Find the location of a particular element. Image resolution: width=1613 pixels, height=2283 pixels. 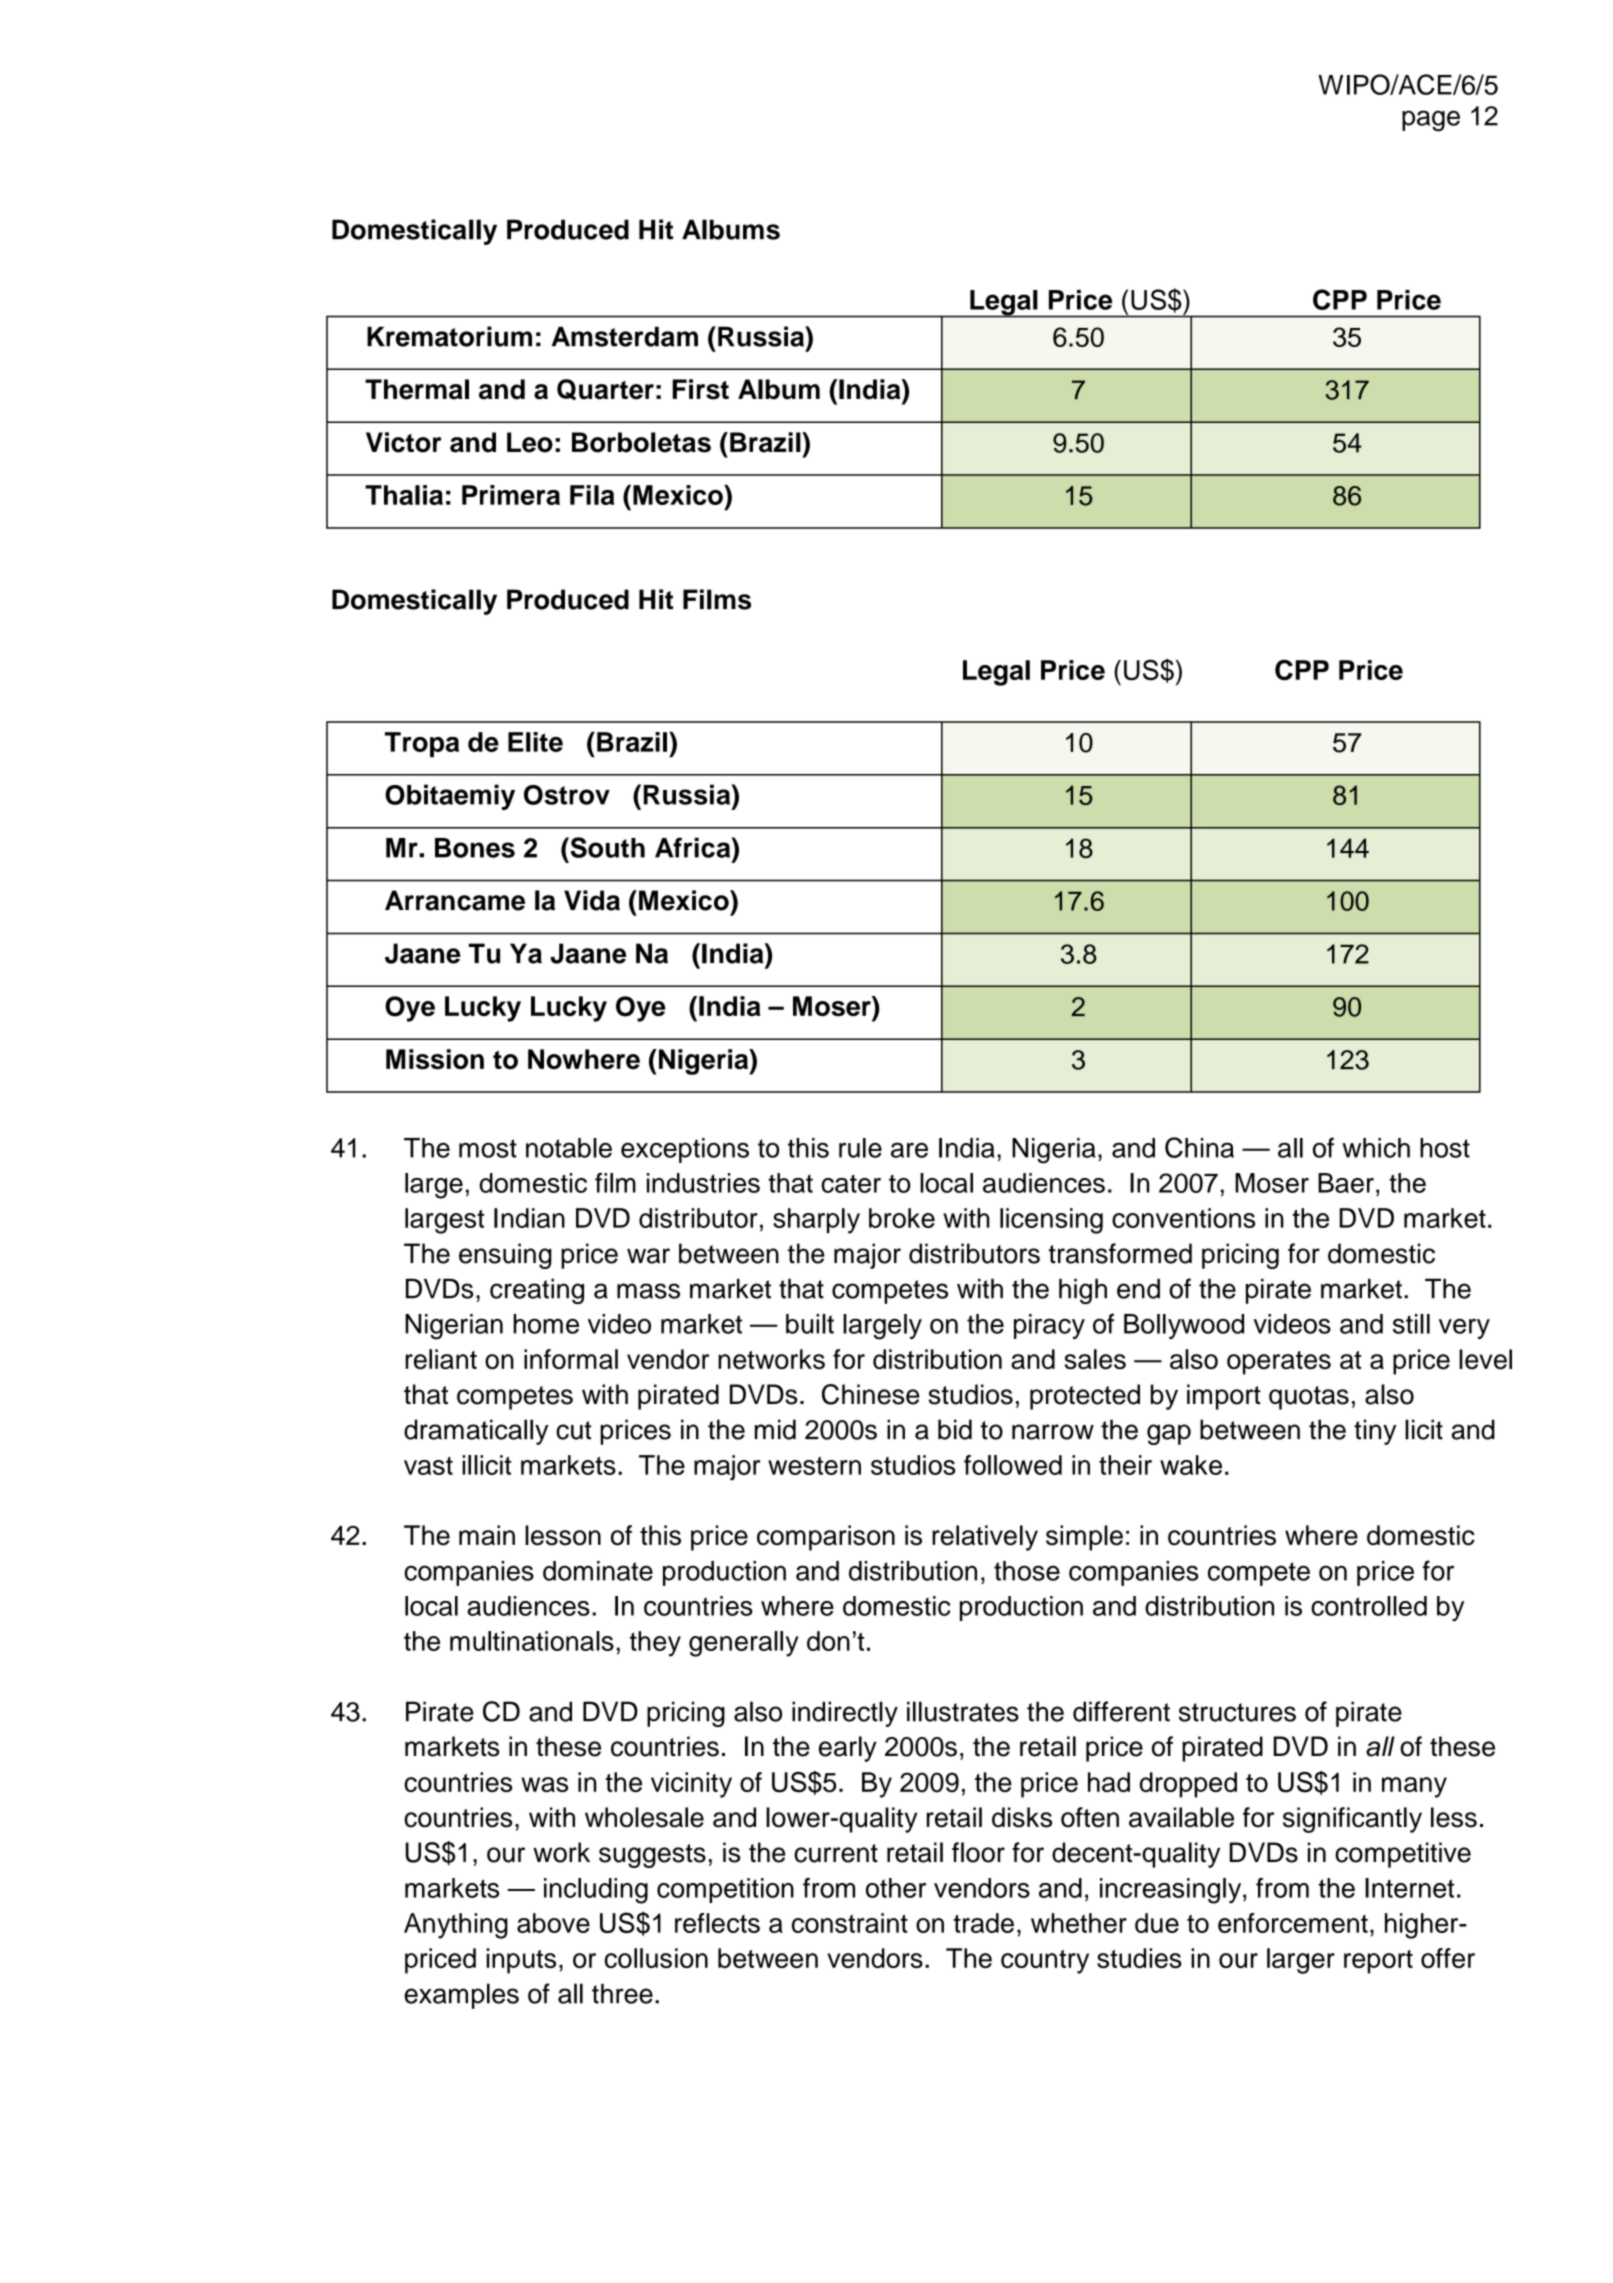

Chinese is located at coordinates (871, 1394).
